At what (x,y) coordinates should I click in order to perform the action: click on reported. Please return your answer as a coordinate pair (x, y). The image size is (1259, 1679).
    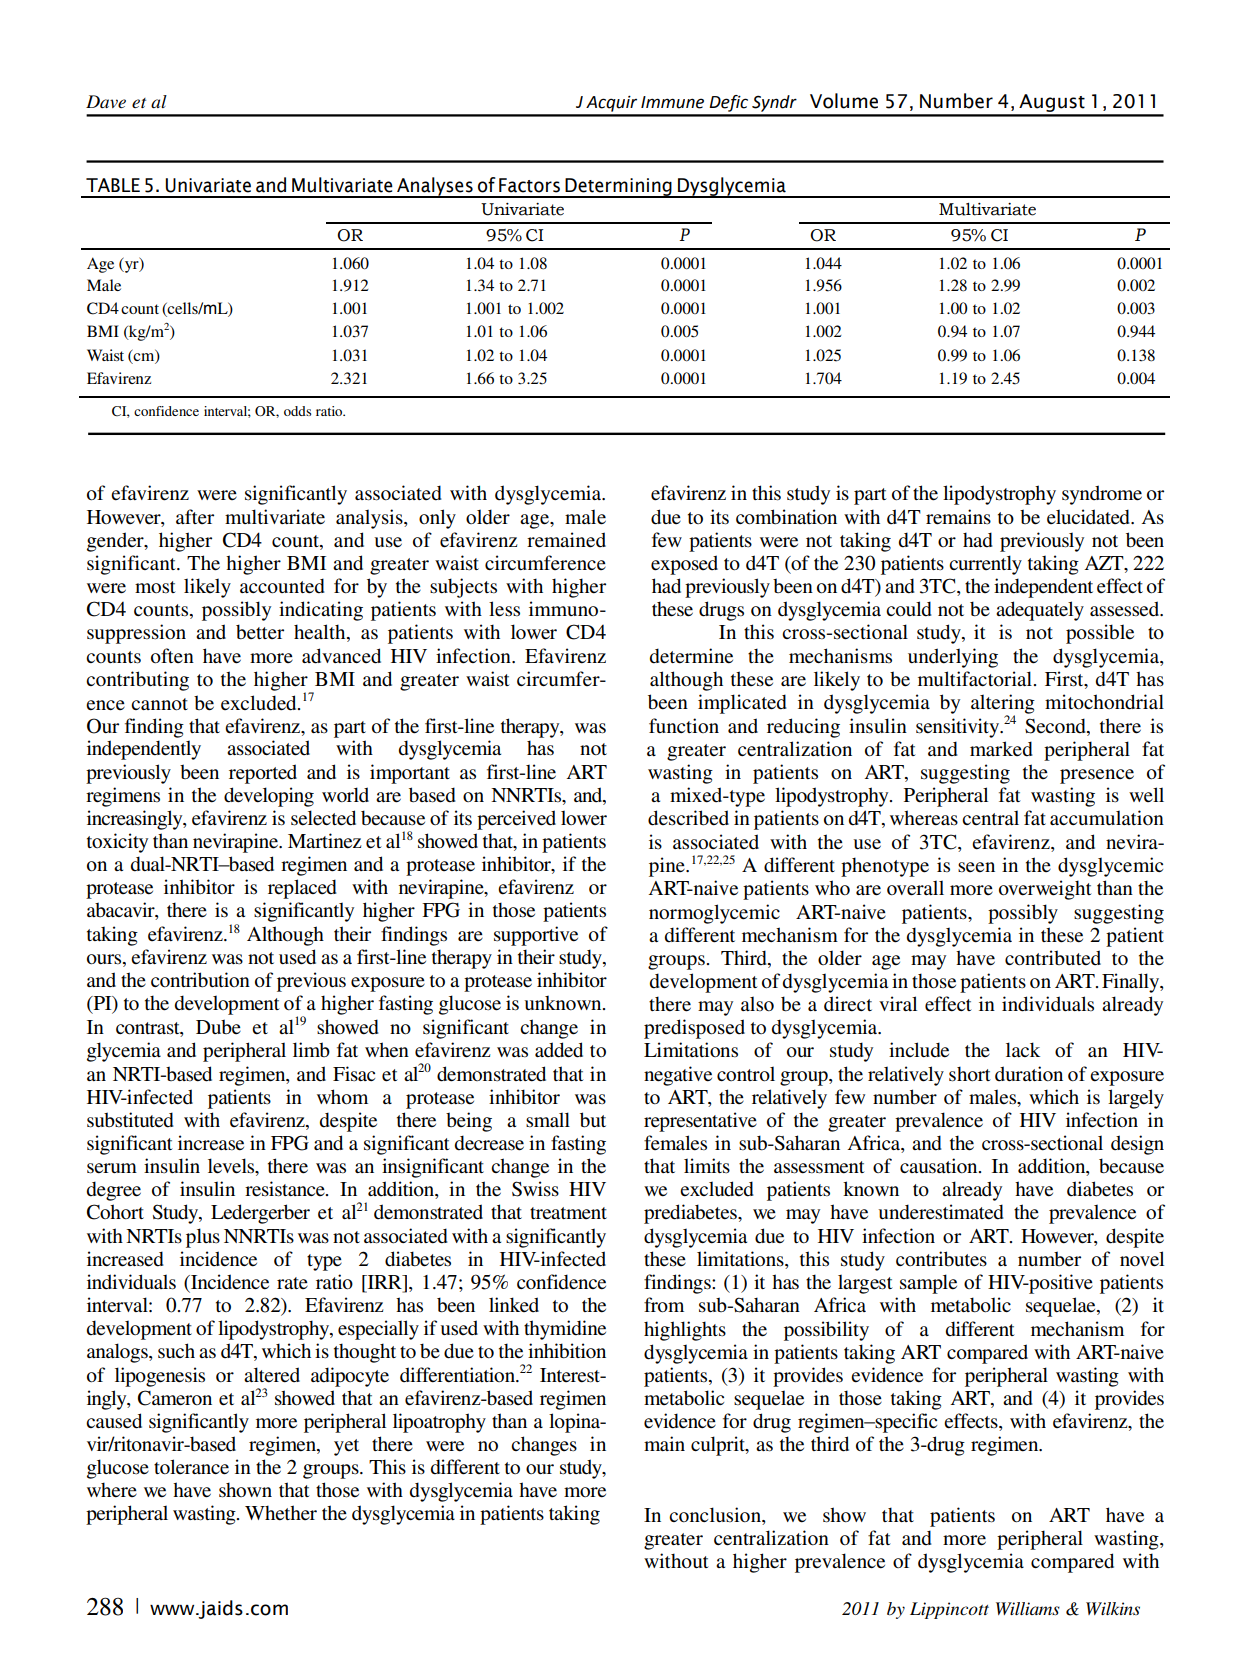
    Looking at the image, I should click on (263, 774).
